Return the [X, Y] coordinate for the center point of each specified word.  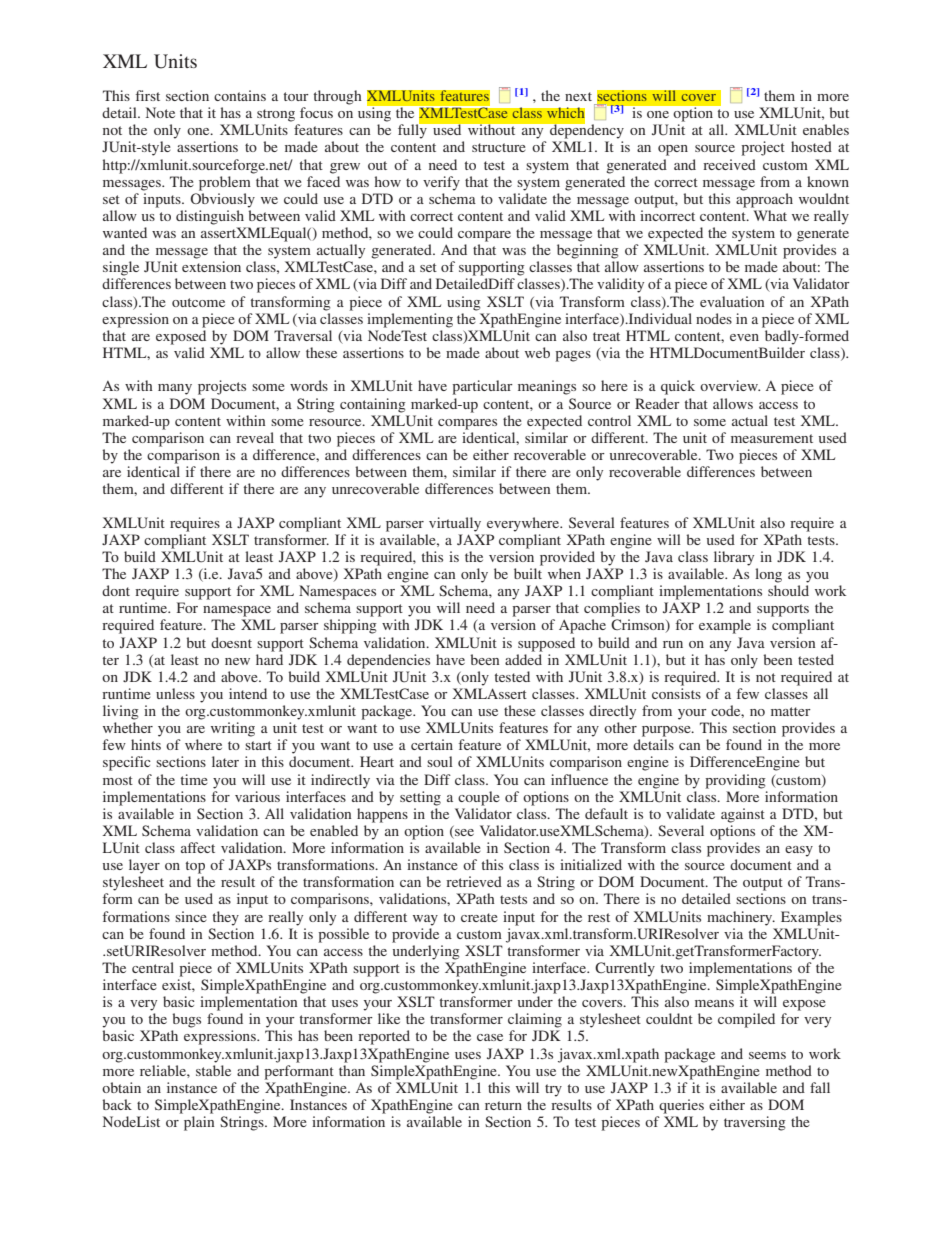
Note [160, 112]
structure [499, 147]
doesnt [231, 642]
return [503, 1105]
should [788, 590]
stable [213, 1070]
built [528, 573]
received [729, 164]
